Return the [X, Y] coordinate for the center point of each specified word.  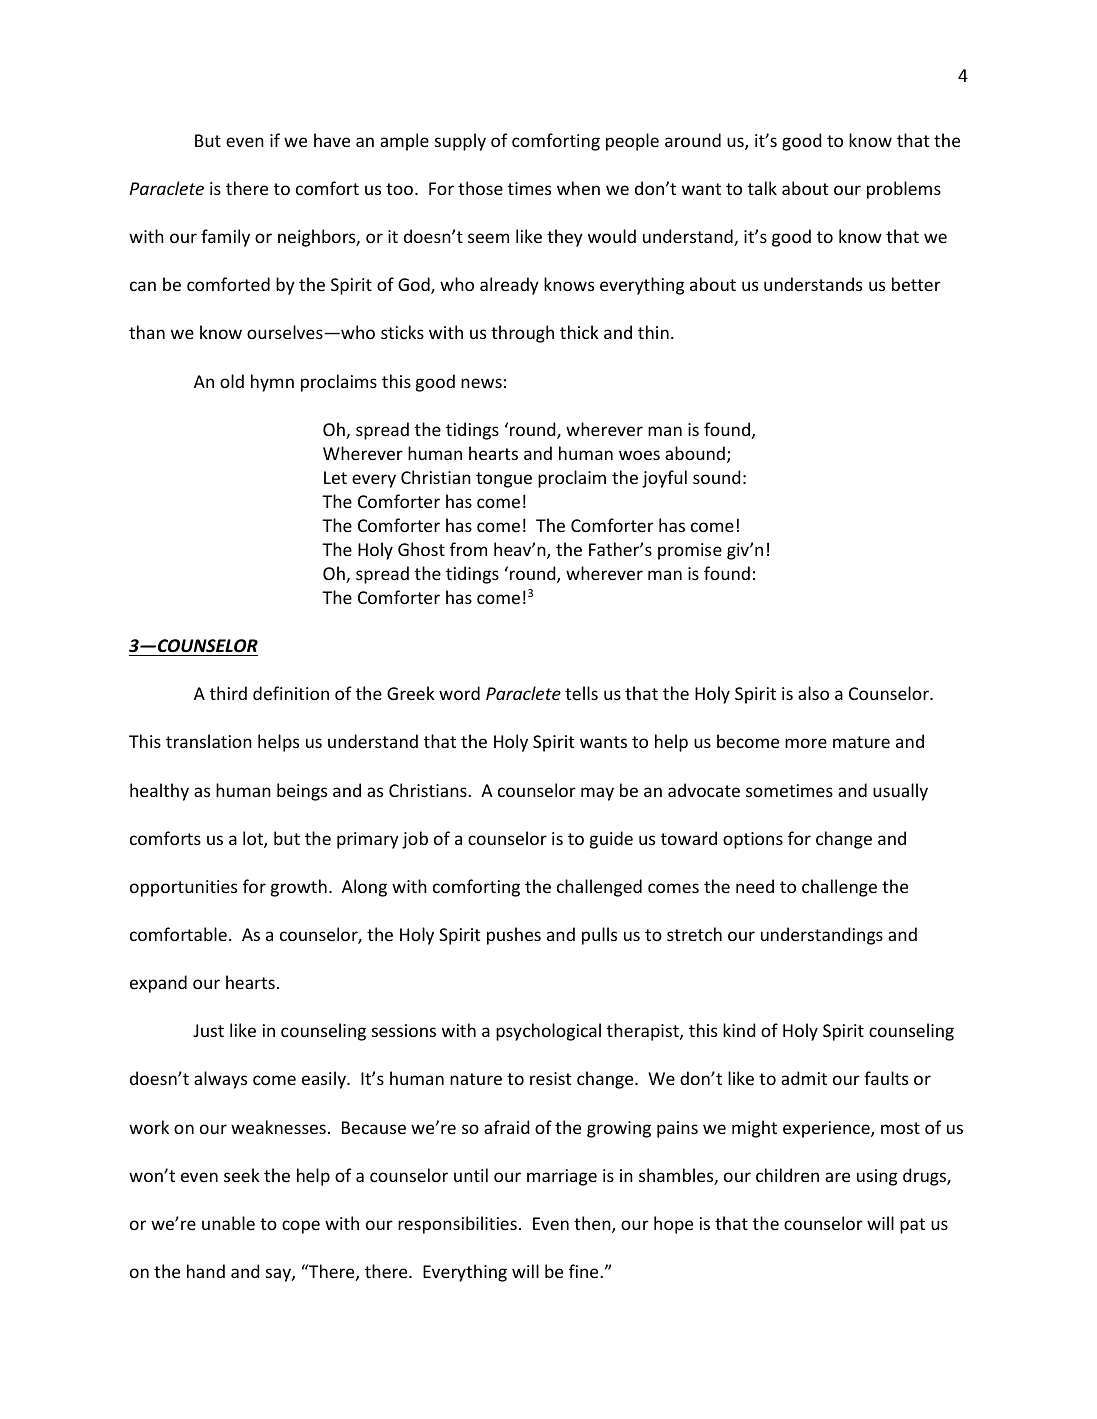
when [578, 188]
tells [581, 693]
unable [228, 1223]
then [593, 1224]
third [228, 693]
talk [762, 188]
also [813, 693]
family [225, 238]
